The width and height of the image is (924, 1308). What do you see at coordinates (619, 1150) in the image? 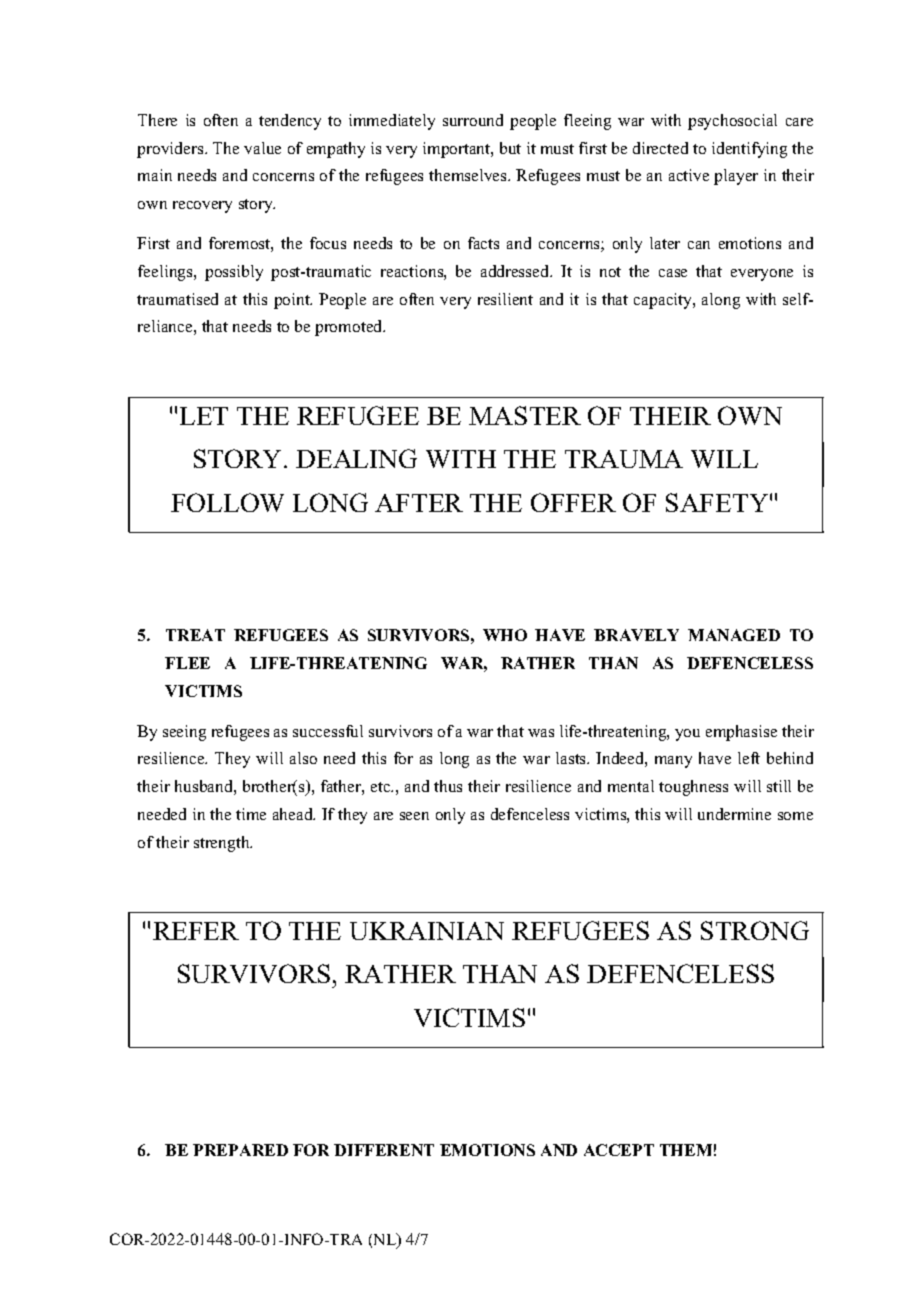
I see `ACCEPT` at bounding box center [619, 1150].
